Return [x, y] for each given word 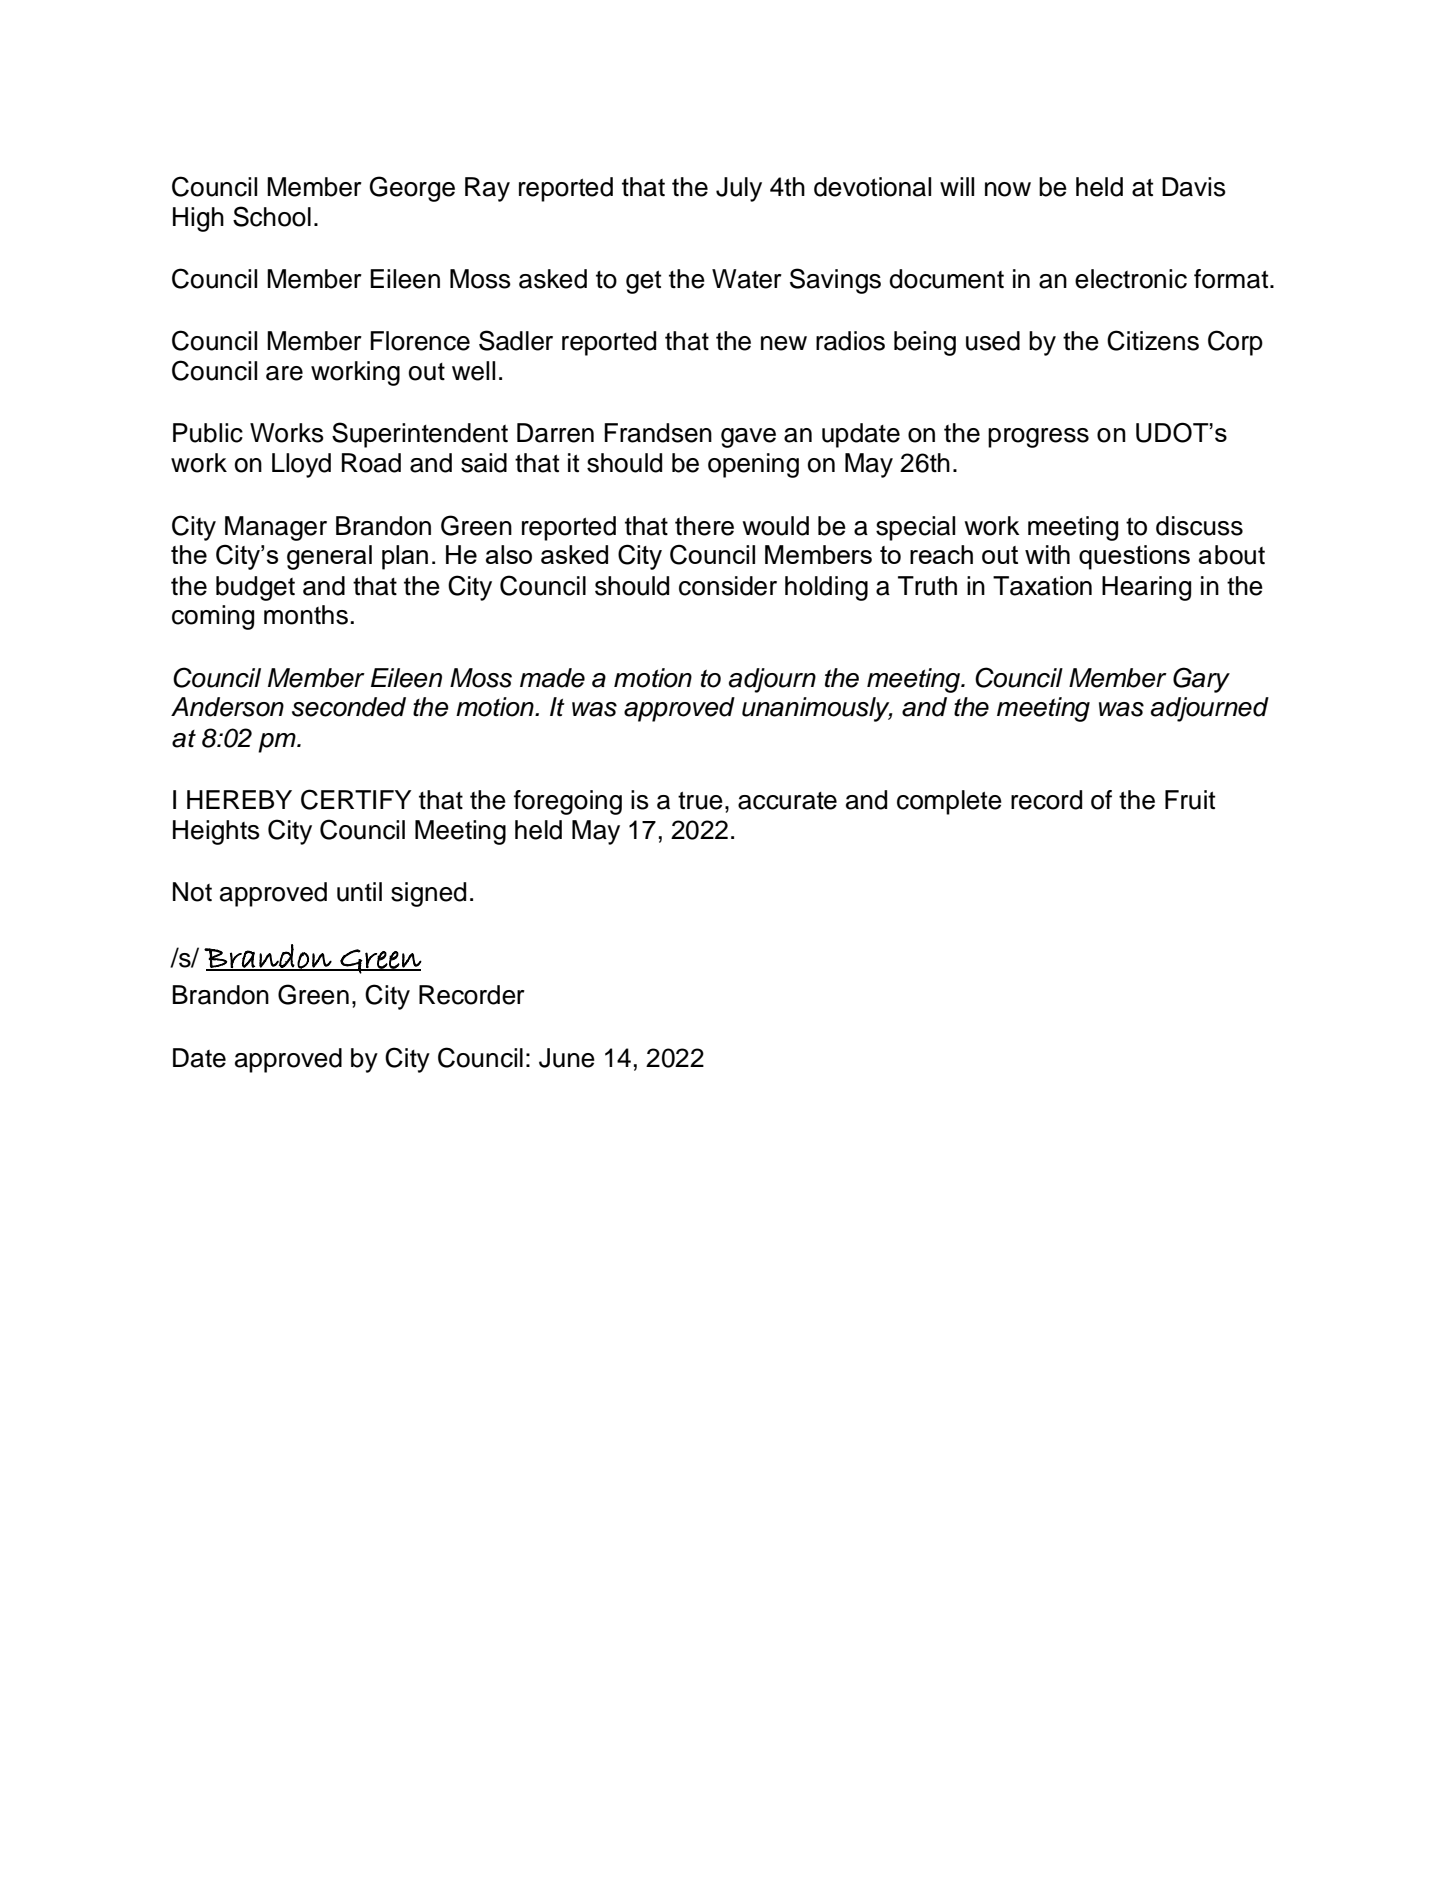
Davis [1194, 187]
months [306, 615]
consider [728, 586]
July [739, 189]
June [567, 1058]
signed [428, 894]
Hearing [1146, 588]
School [272, 216]
